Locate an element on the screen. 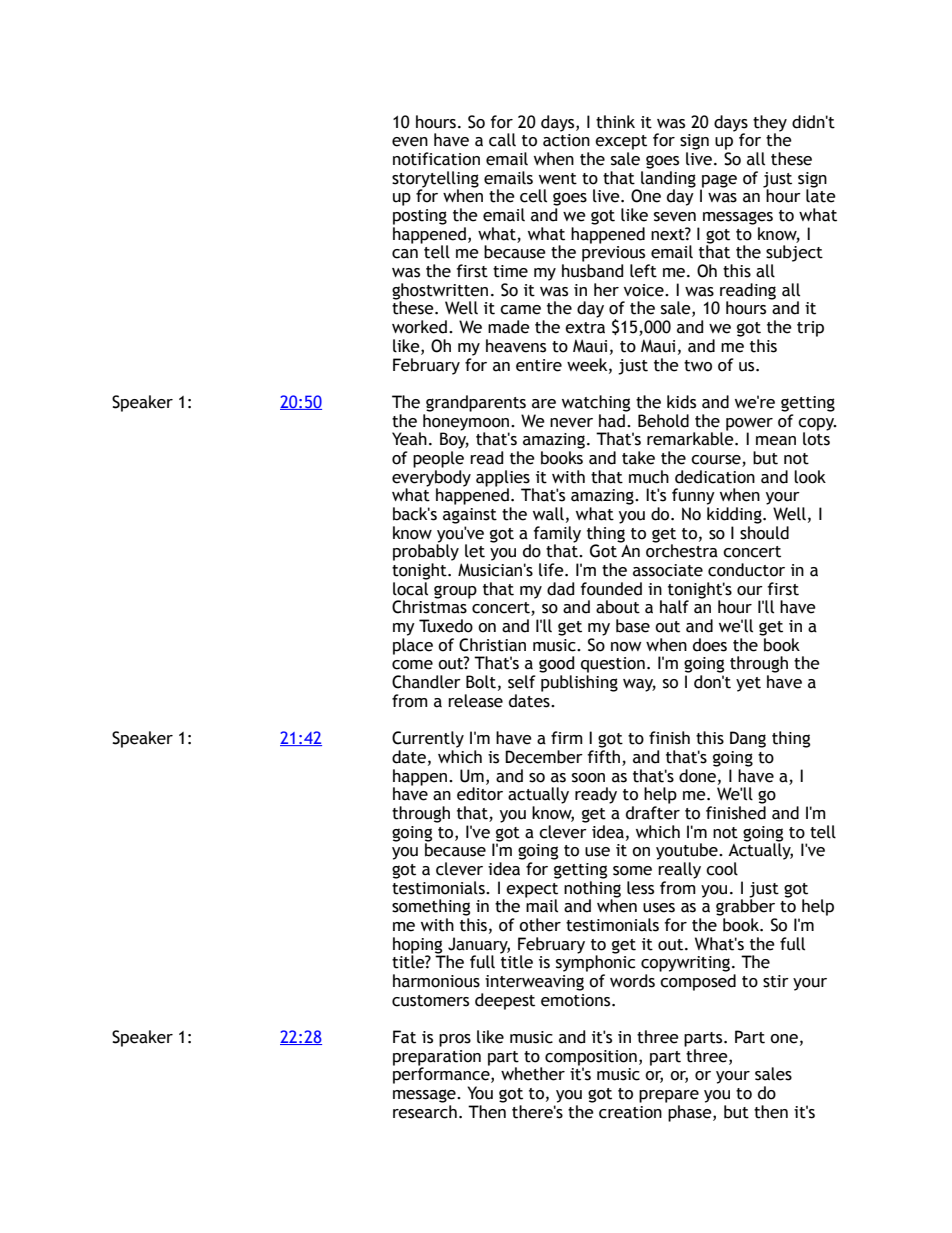 This screenshot has height=1233, width=952. take is located at coordinates (638, 458).
